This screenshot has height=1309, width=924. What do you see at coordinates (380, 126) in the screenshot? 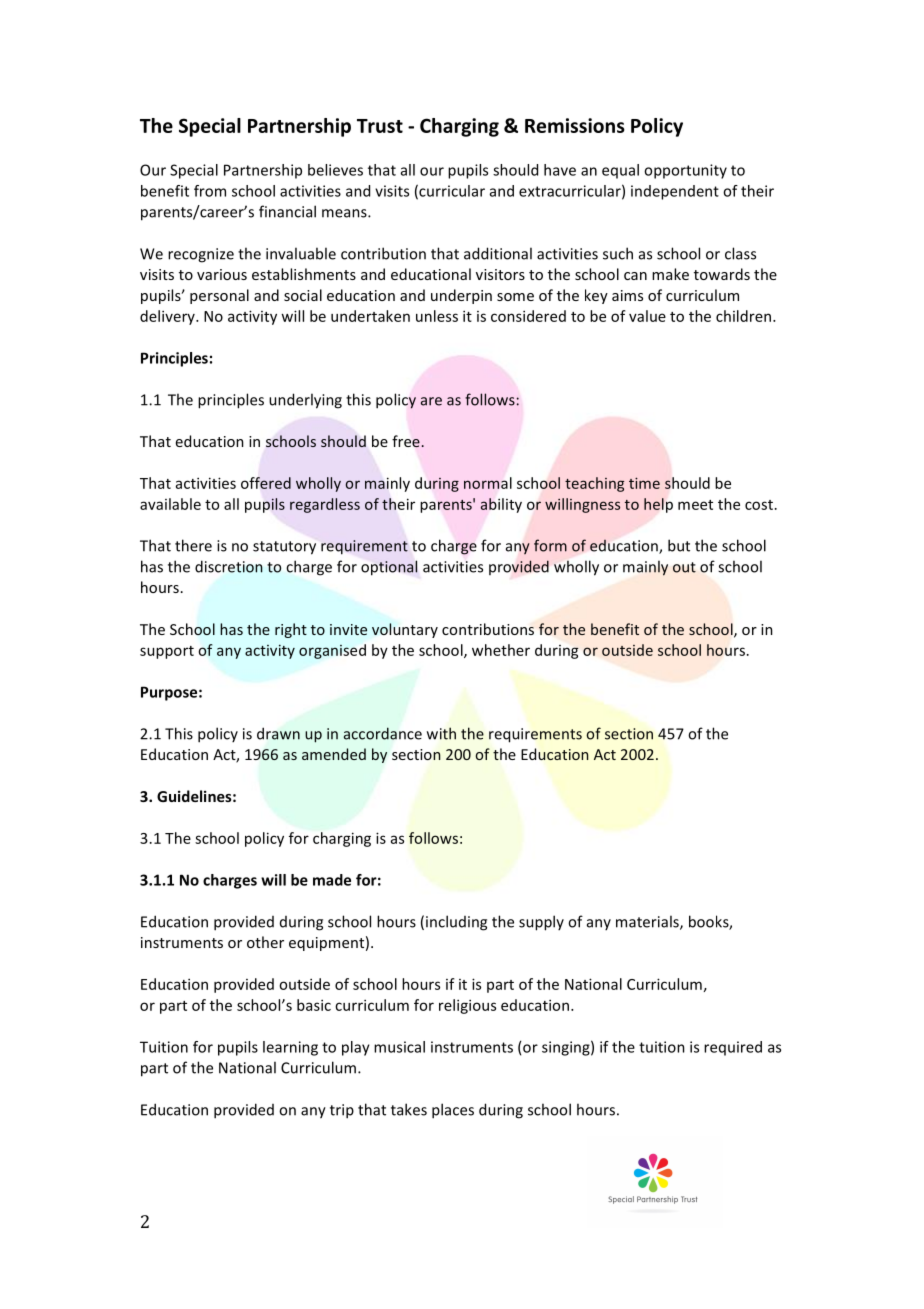
I see `Trust` at bounding box center [380, 126].
